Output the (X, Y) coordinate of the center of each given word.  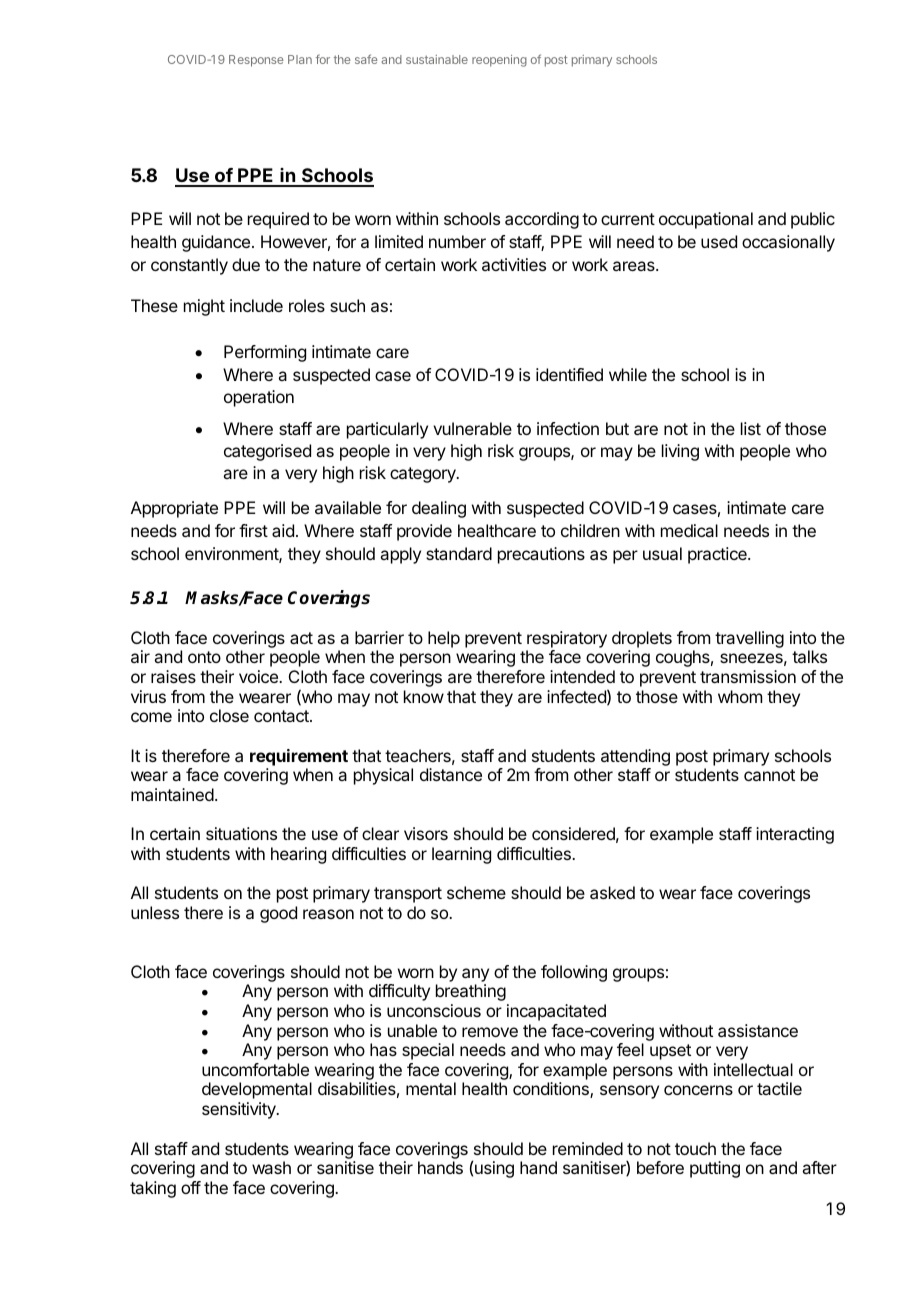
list (751, 428)
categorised (267, 452)
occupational (706, 220)
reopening (499, 61)
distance (451, 774)
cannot (769, 775)
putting (715, 1169)
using (494, 1169)
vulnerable (472, 428)
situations (241, 833)
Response (256, 61)
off (191, 1187)
